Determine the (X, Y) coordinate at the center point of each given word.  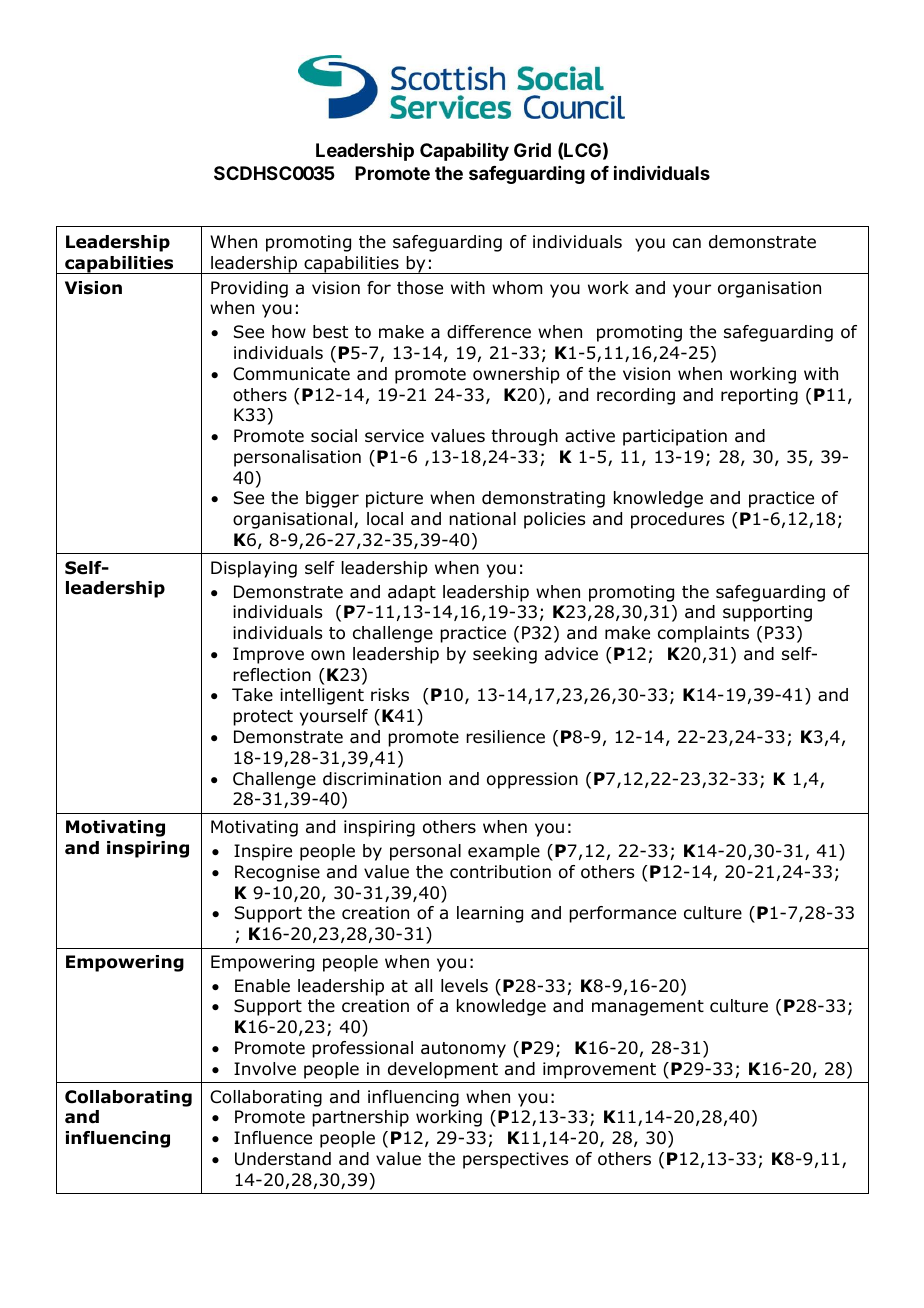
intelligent (322, 696)
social (334, 436)
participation (675, 437)
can (687, 243)
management (648, 1008)
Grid (532, 149)
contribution (500, 872)
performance (622, 914)
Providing (249, 289)
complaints (703, 634)
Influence (273, 1138)
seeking (505, 655)
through (524, 437)
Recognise (277, 873)
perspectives (515, 1160)
